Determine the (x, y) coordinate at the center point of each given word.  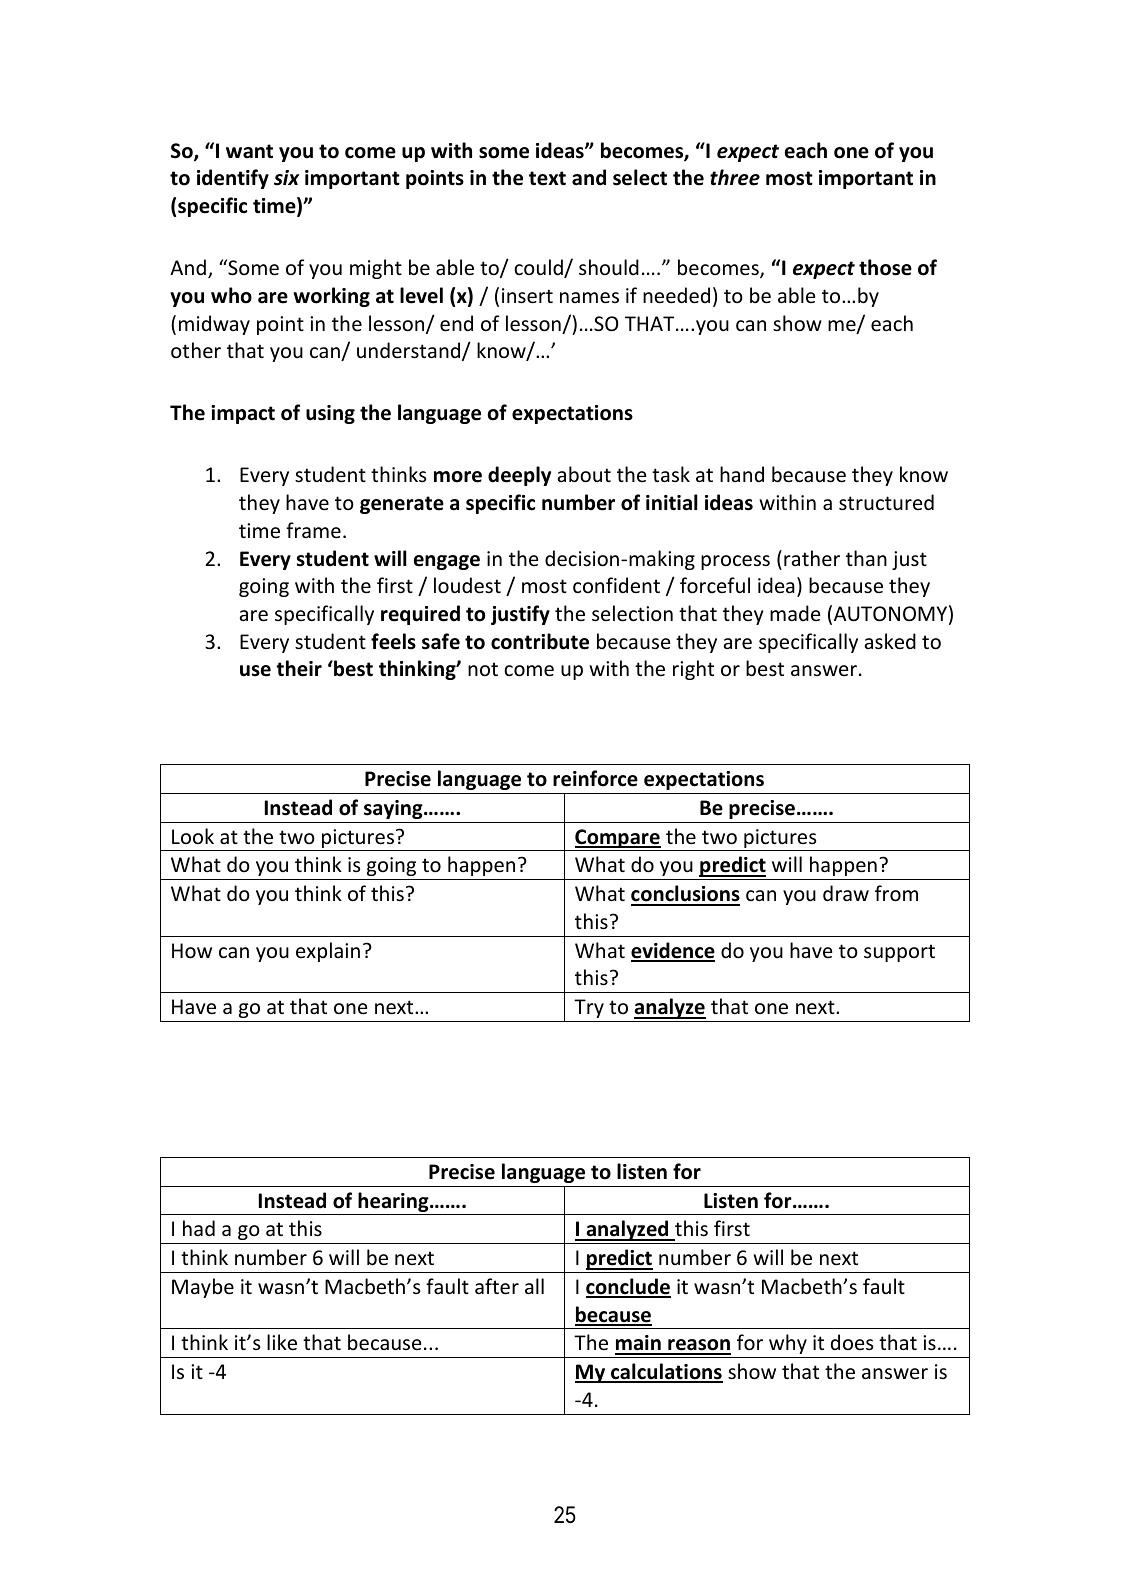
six (287, 178)
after (497, 1286)
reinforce (595, 778)
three (735, 177)
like (282, 1342)
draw (846, 893)
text (547, 178)
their (299, 668)
